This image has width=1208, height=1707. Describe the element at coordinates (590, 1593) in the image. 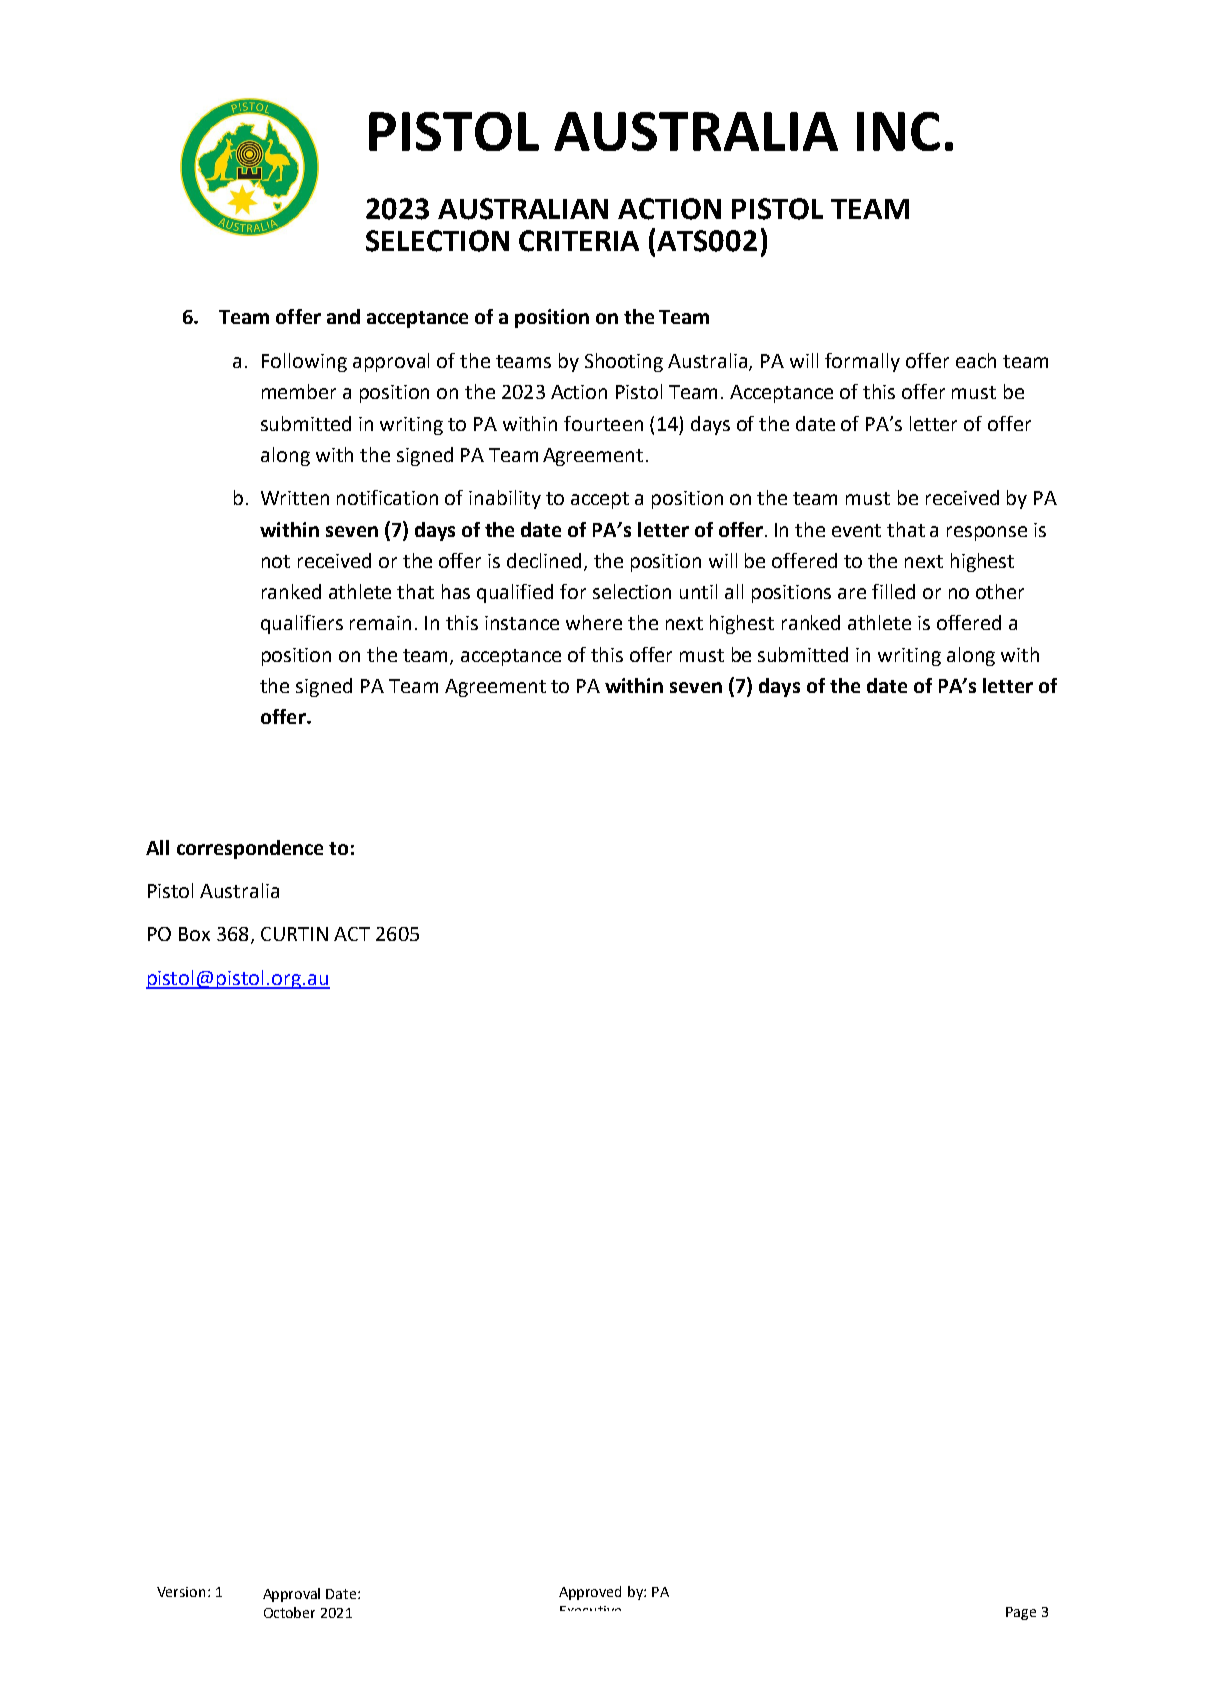

I see `Approved` at that location.
